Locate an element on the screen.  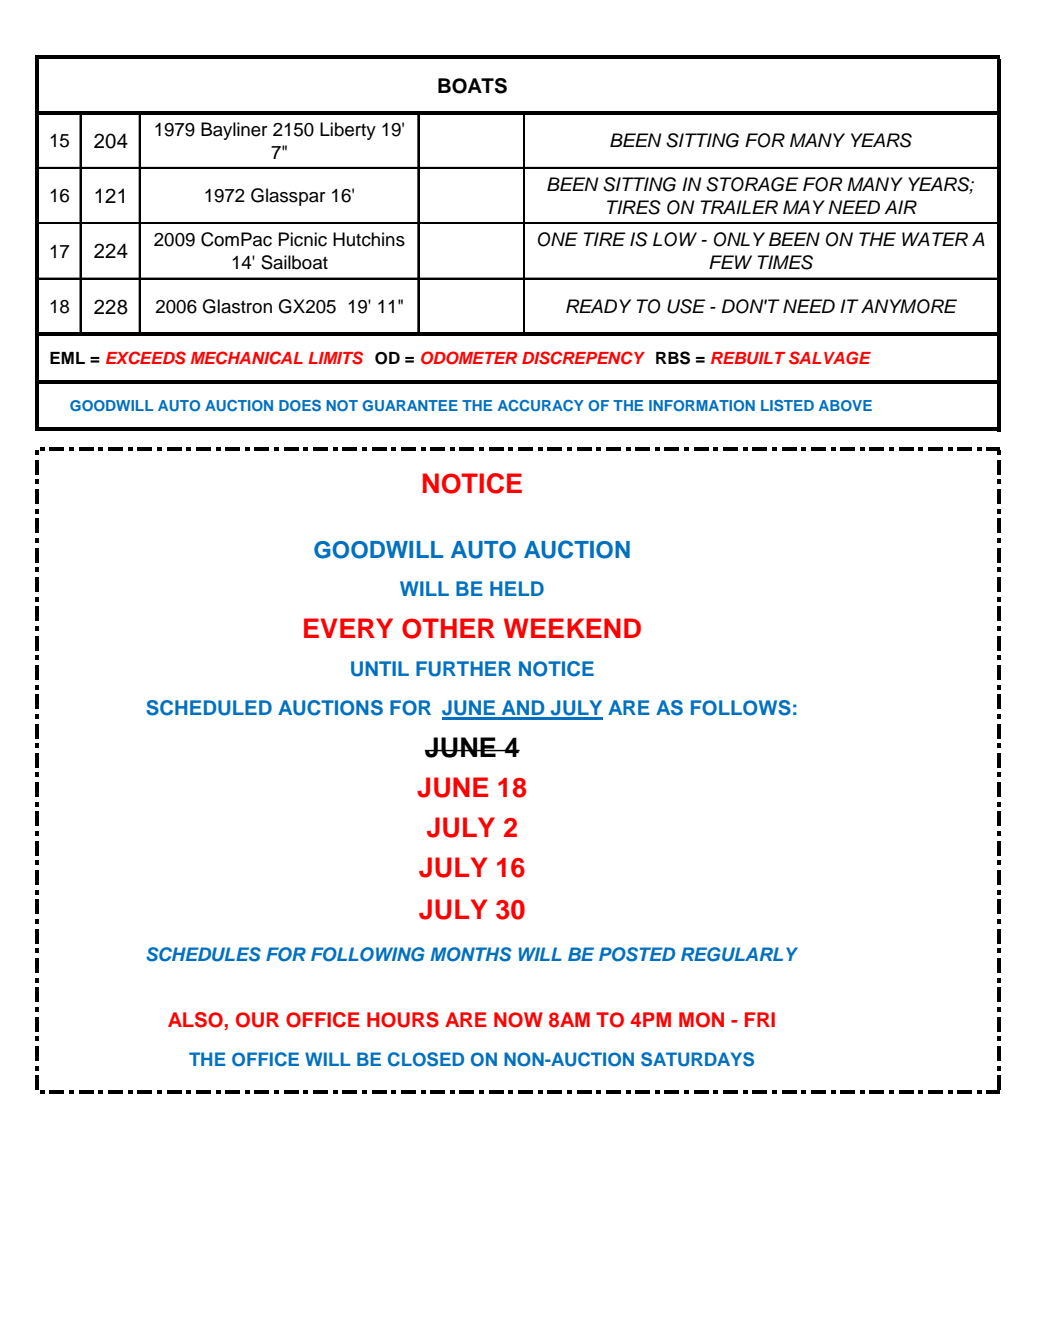
ACCURACY is located at coordinates (541, 405).
